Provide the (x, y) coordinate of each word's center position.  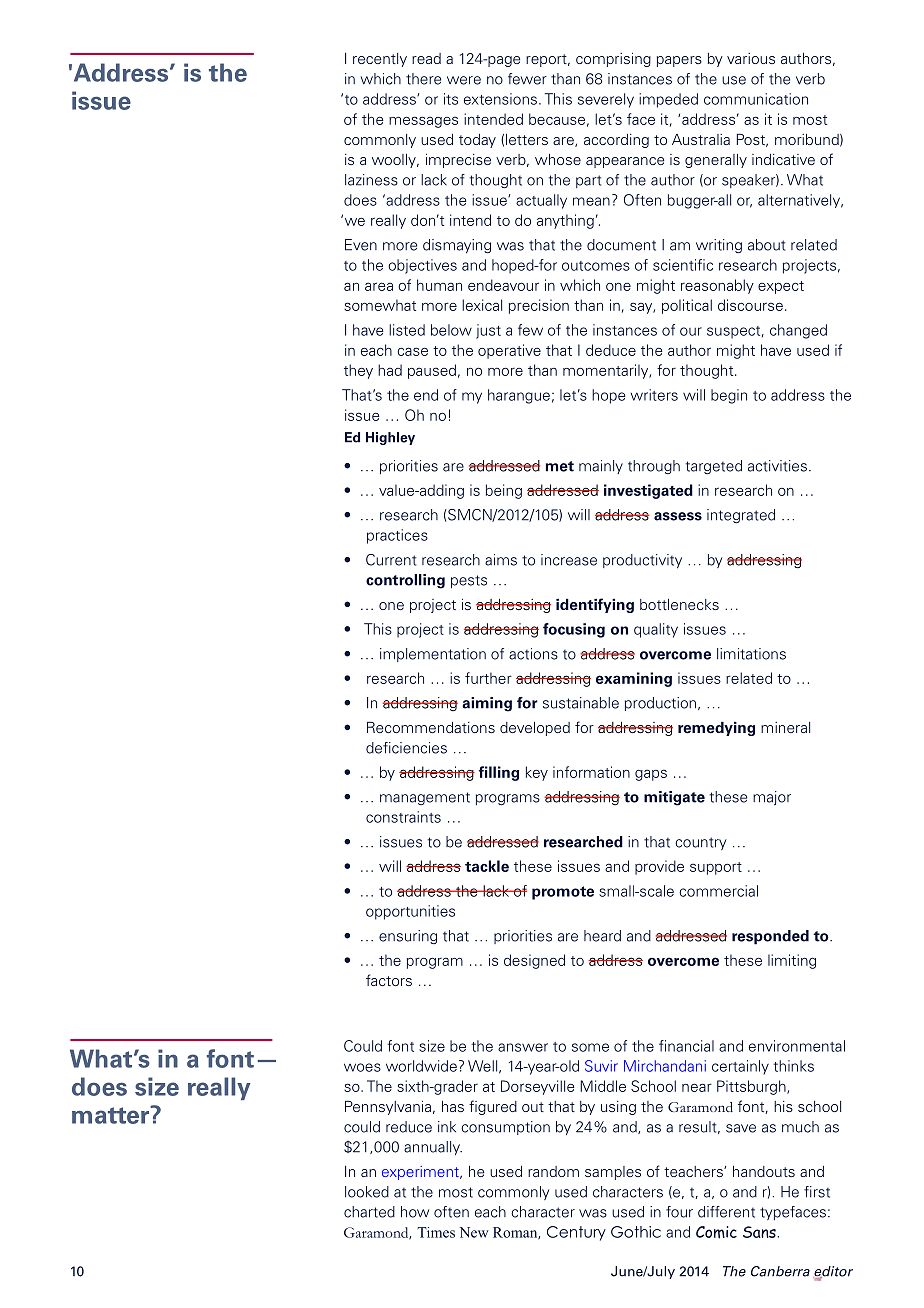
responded (770, 937)
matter (112, 1114)
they (358, 371)
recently (380, 60)
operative (509, 351)
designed (534, 961)
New (474, 1232)
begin (729, 396)
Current (391, 560)
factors (389, 980)
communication (756, 99)
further (488, 678)
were (464, 80)
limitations (751, 654)
